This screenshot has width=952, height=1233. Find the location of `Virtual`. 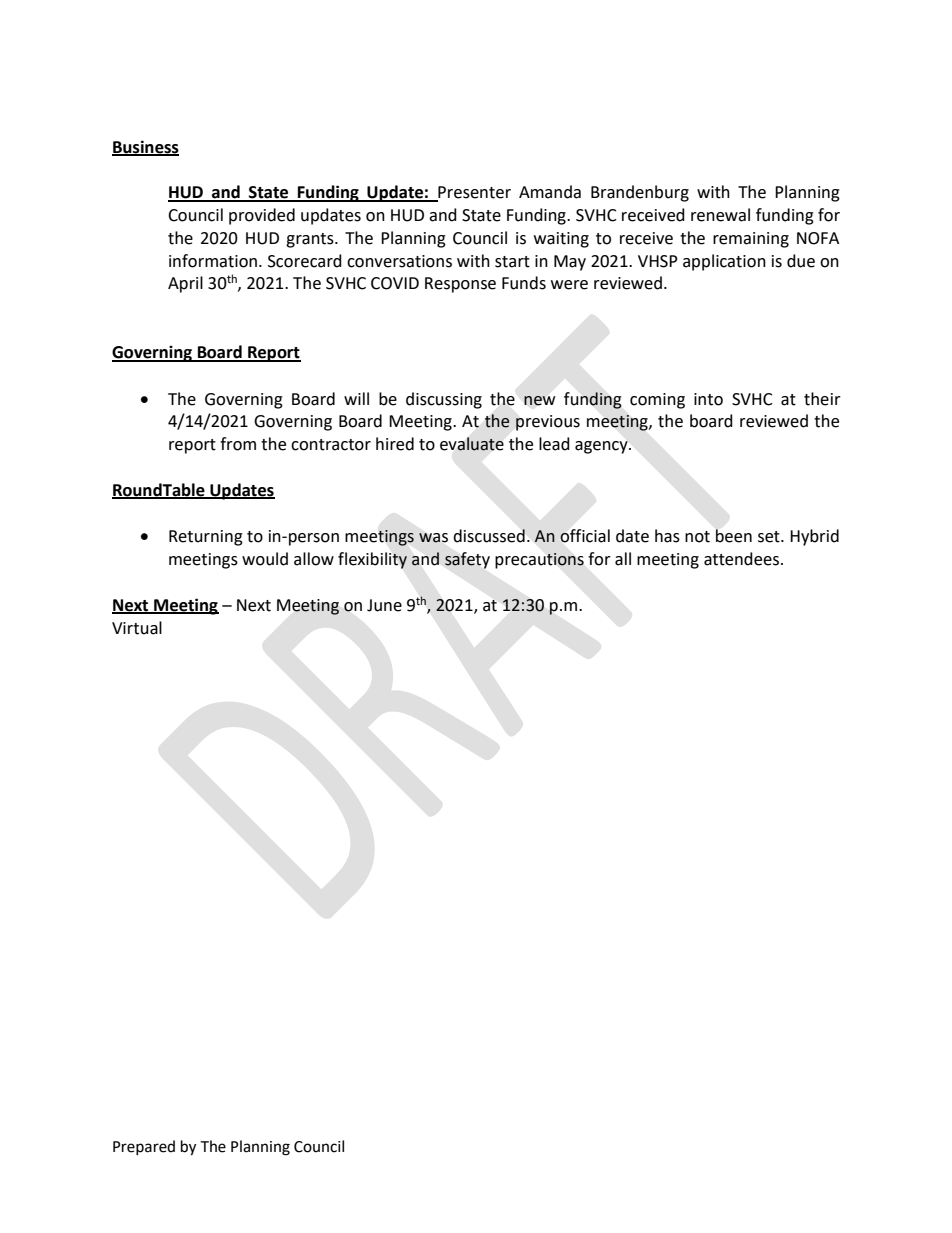

Virtual is located at coordinates (137, 628).
